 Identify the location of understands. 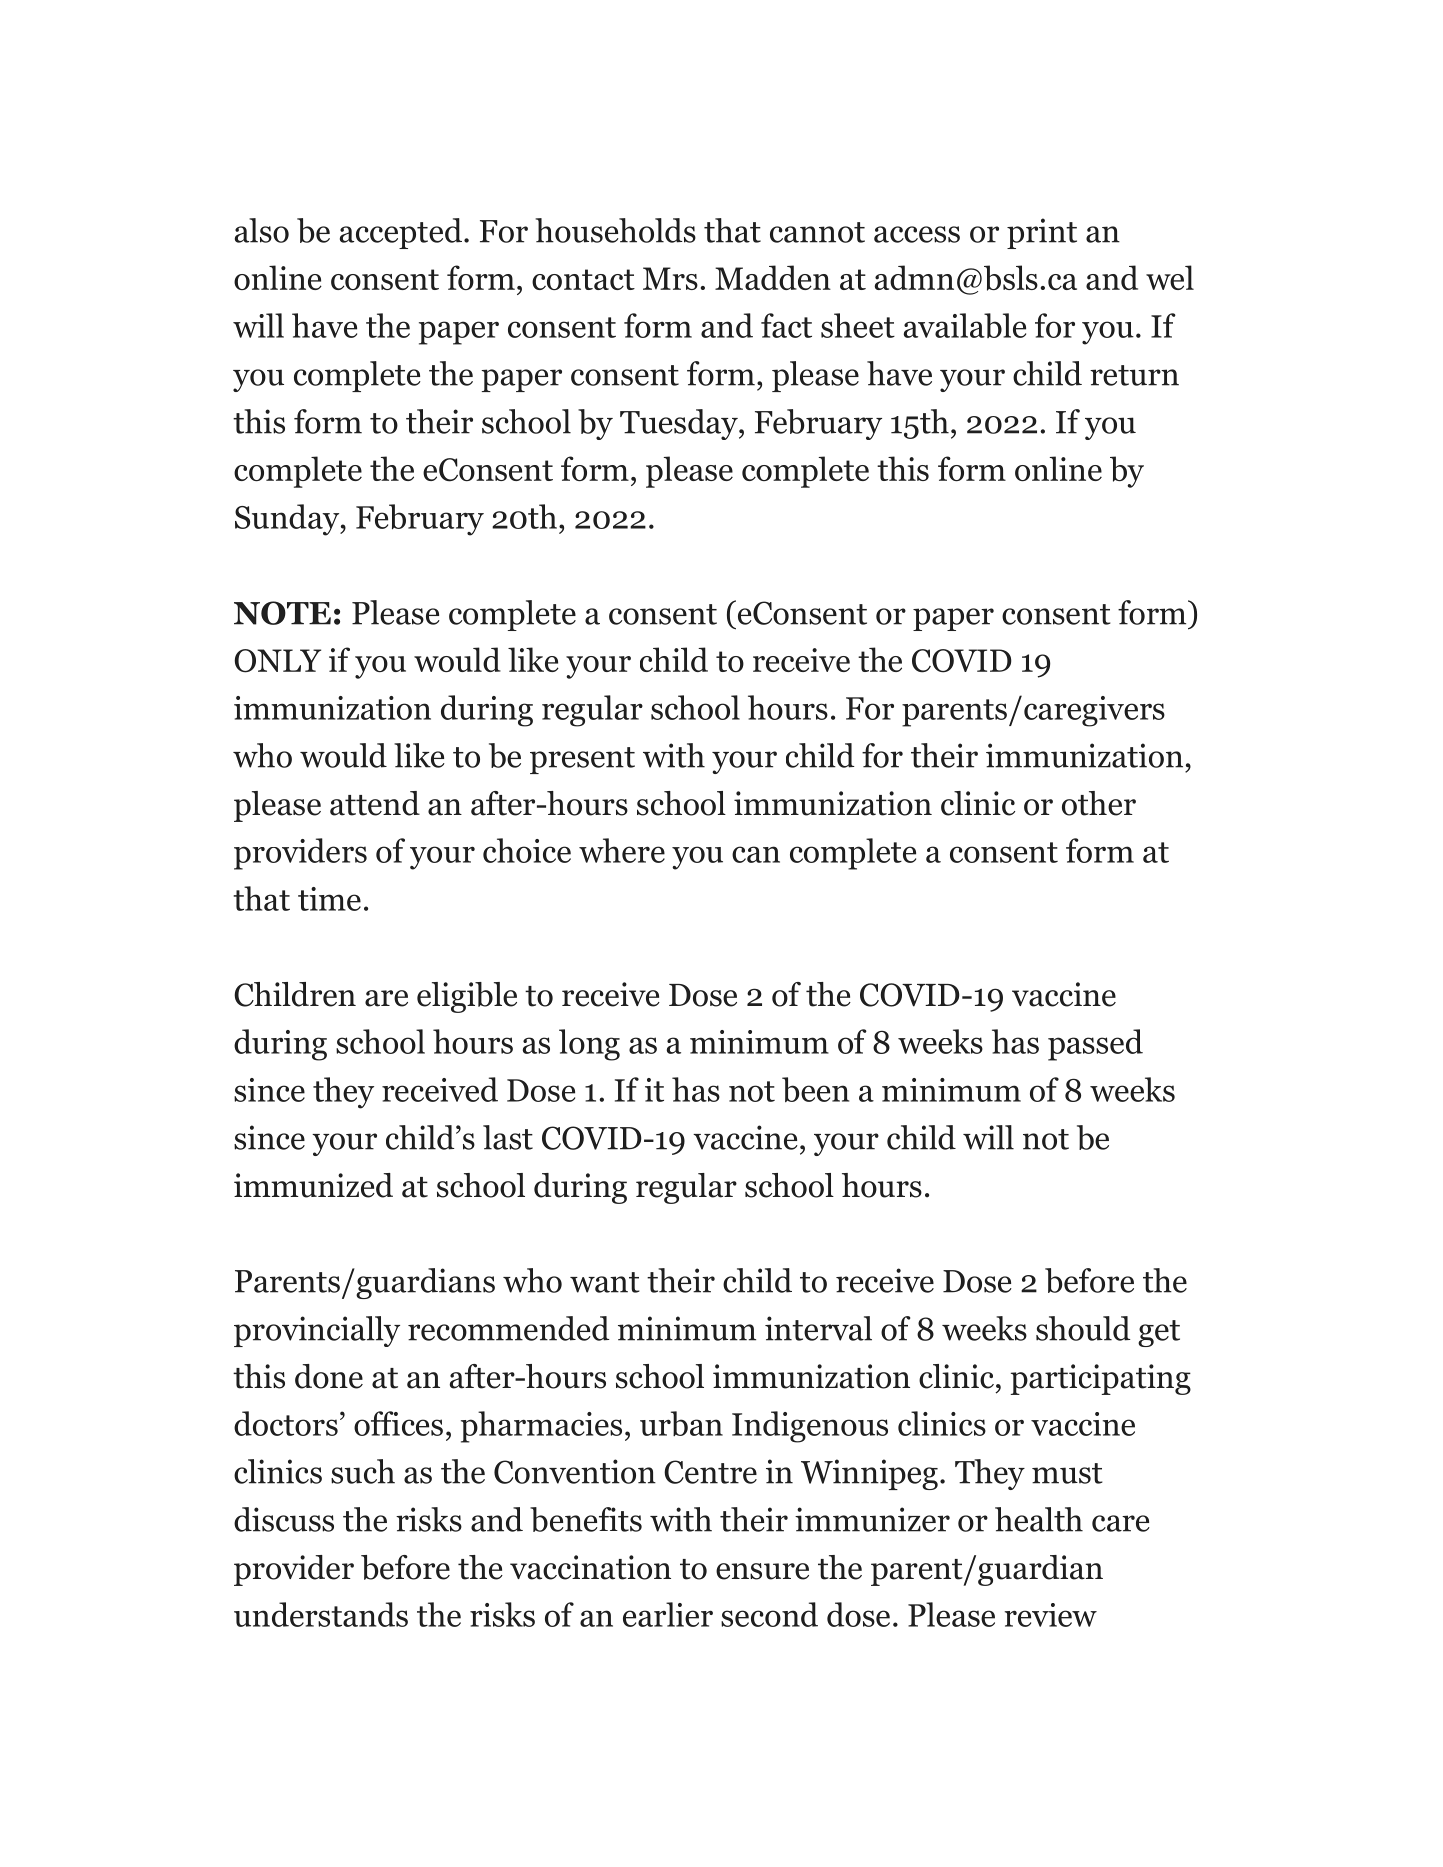
(321, 1614).
